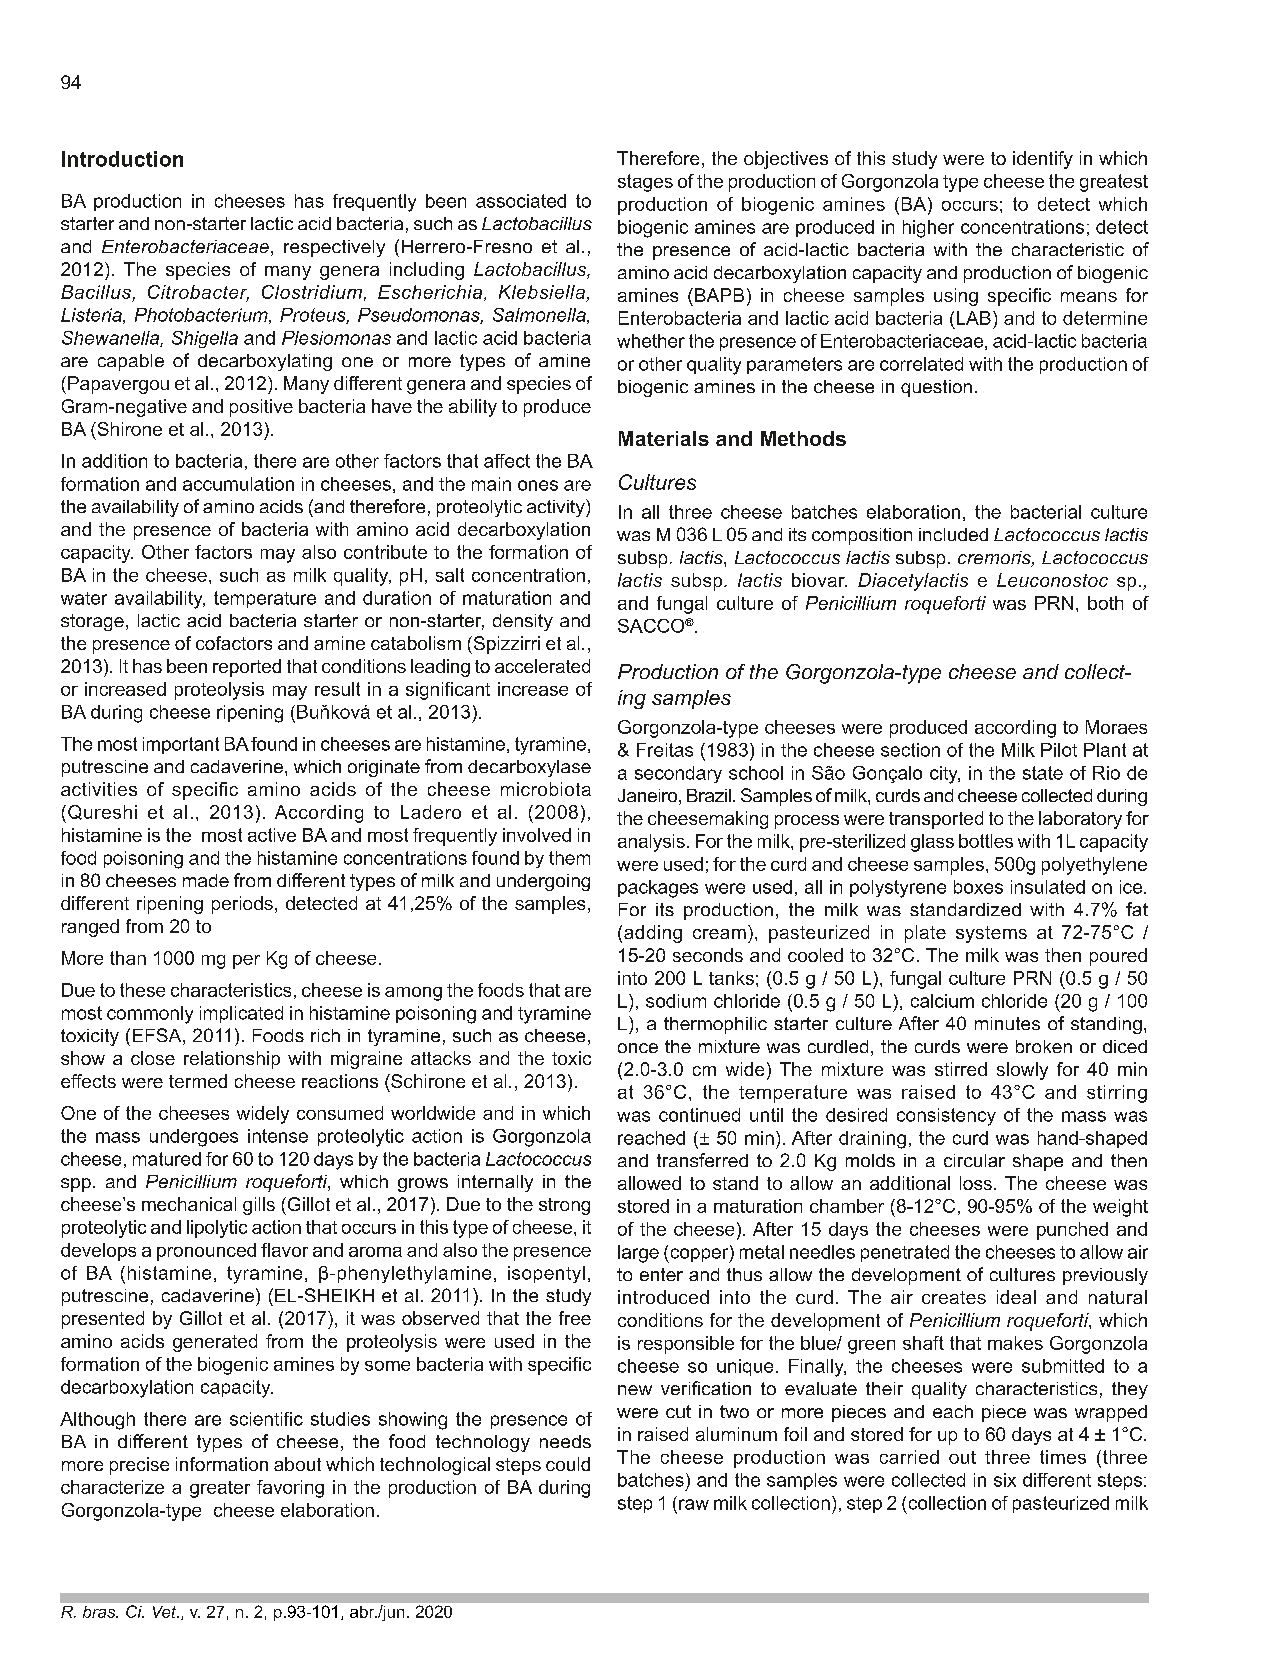 This document has width=1269, height=1662. Describe the element at coordinates (122, 159) in the document. I see `Introduction` at that location.
